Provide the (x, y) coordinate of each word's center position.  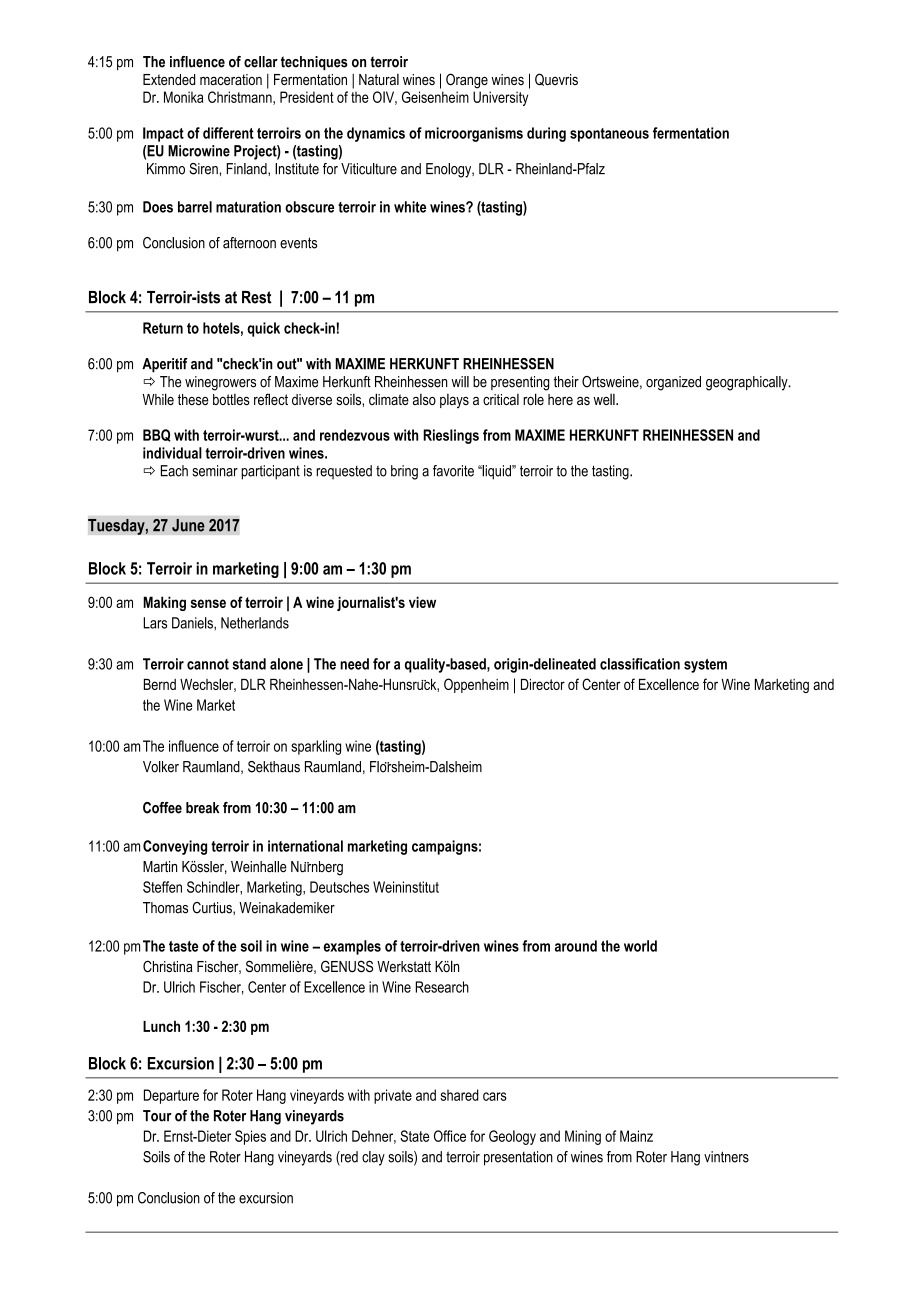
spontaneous (609, 135)
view (422, 602)
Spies (250, 1137)
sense (208, 603)
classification (640, 664)
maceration (231, 79)
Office (450, 1136)
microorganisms (474, 134)
